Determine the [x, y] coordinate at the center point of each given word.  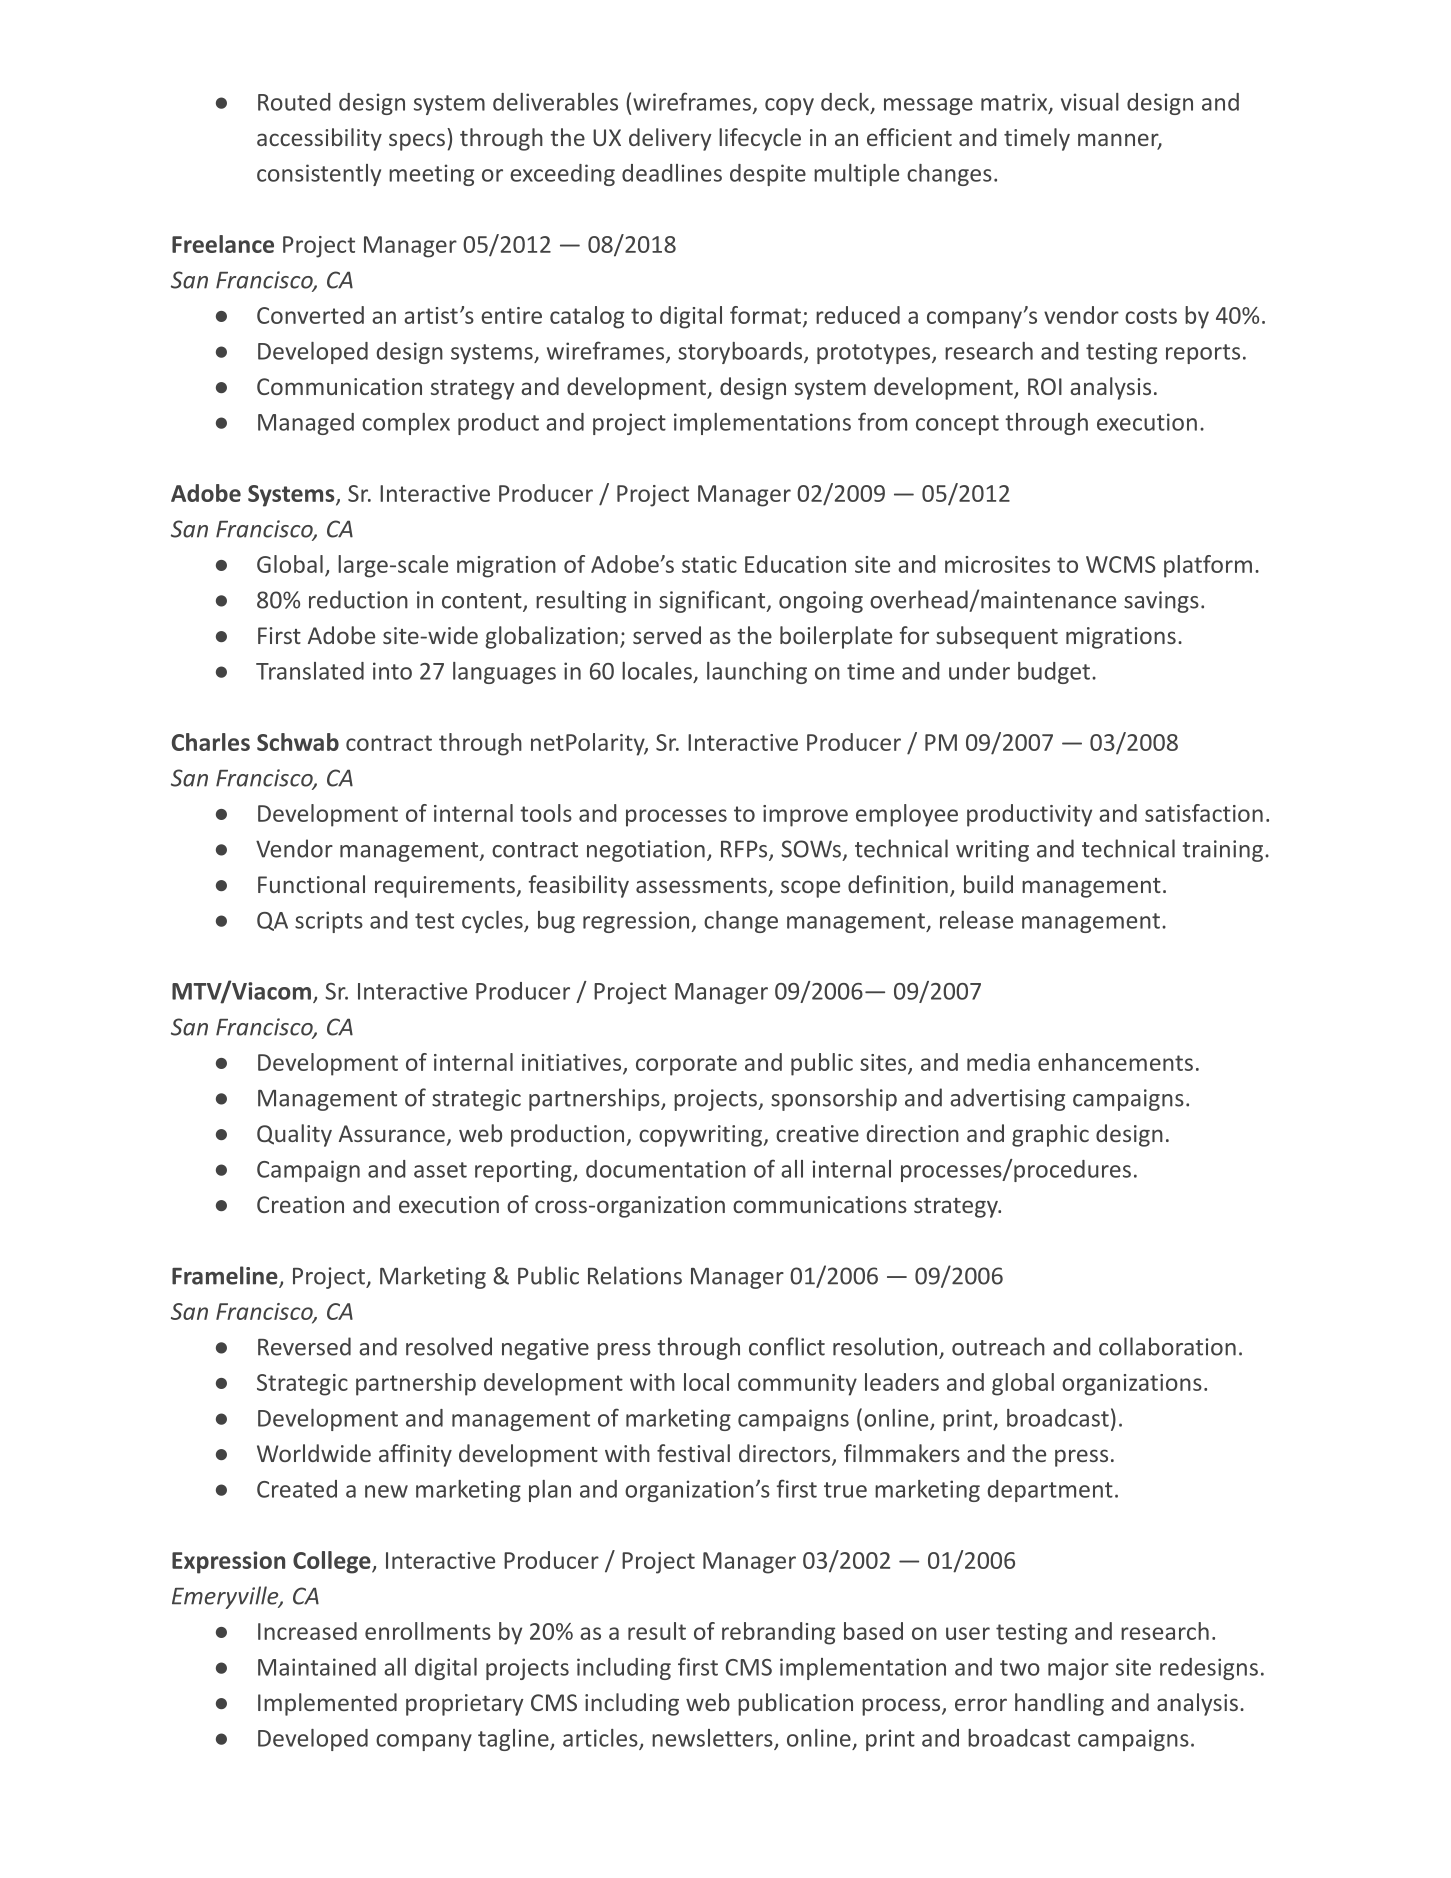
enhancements [1115, 1062]
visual [1090, 102]
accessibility [319, 139]
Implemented [327, 1704]
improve [805, 816]
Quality [294, 1135]
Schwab [298, 742]
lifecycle [760, 139]
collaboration [1167, 1346]
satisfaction [1204, 813]
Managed [306, 424]
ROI [1045, 386]
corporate [686, 1065]
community [797, 1385]
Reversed [304, 1346]
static [709, 564]
